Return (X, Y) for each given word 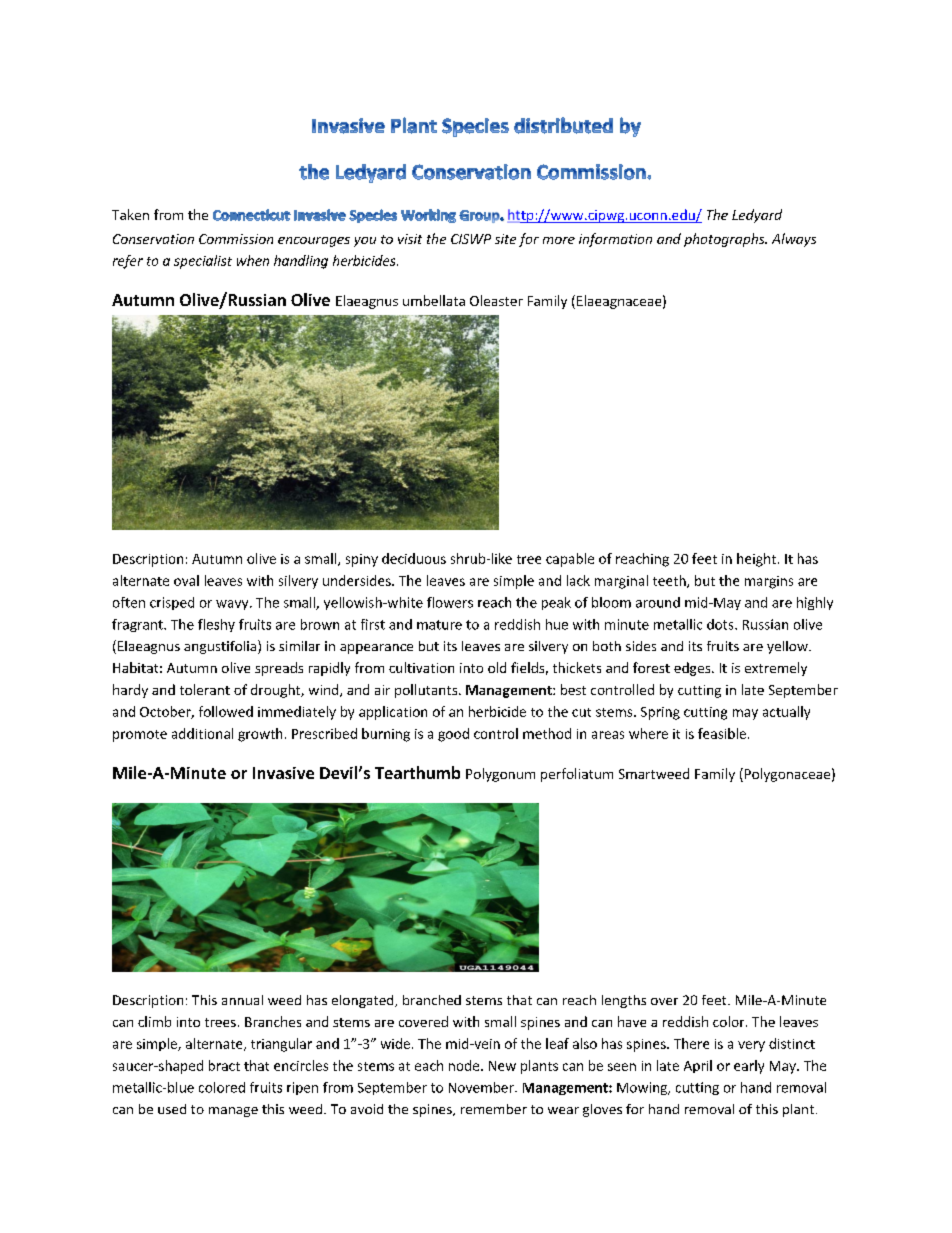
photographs (725, 240)
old (497, 667)
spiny (362, 560)
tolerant (205, 689)
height (756, 560)
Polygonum (500, 775)
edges (693, 669)
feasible (723, 733)
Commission (236, 239)
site (505, 239)
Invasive (283, 773)
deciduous (414, 558)
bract (224, 1065)
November (482, 1087)
